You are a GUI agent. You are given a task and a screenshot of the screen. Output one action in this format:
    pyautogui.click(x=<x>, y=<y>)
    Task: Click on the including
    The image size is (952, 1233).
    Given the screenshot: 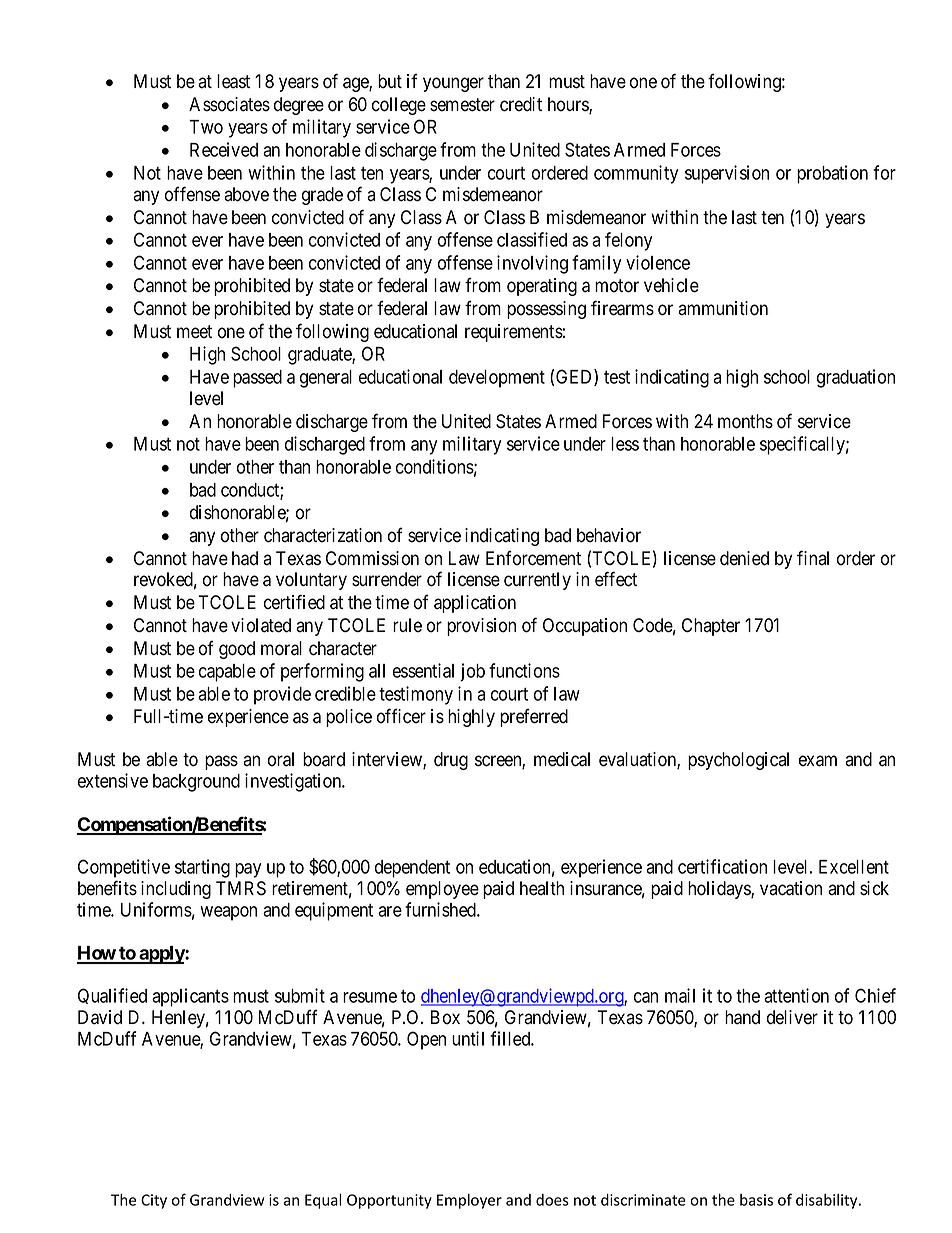 What is the action you would take?
    pyautogui.click(x=176, y=890)
